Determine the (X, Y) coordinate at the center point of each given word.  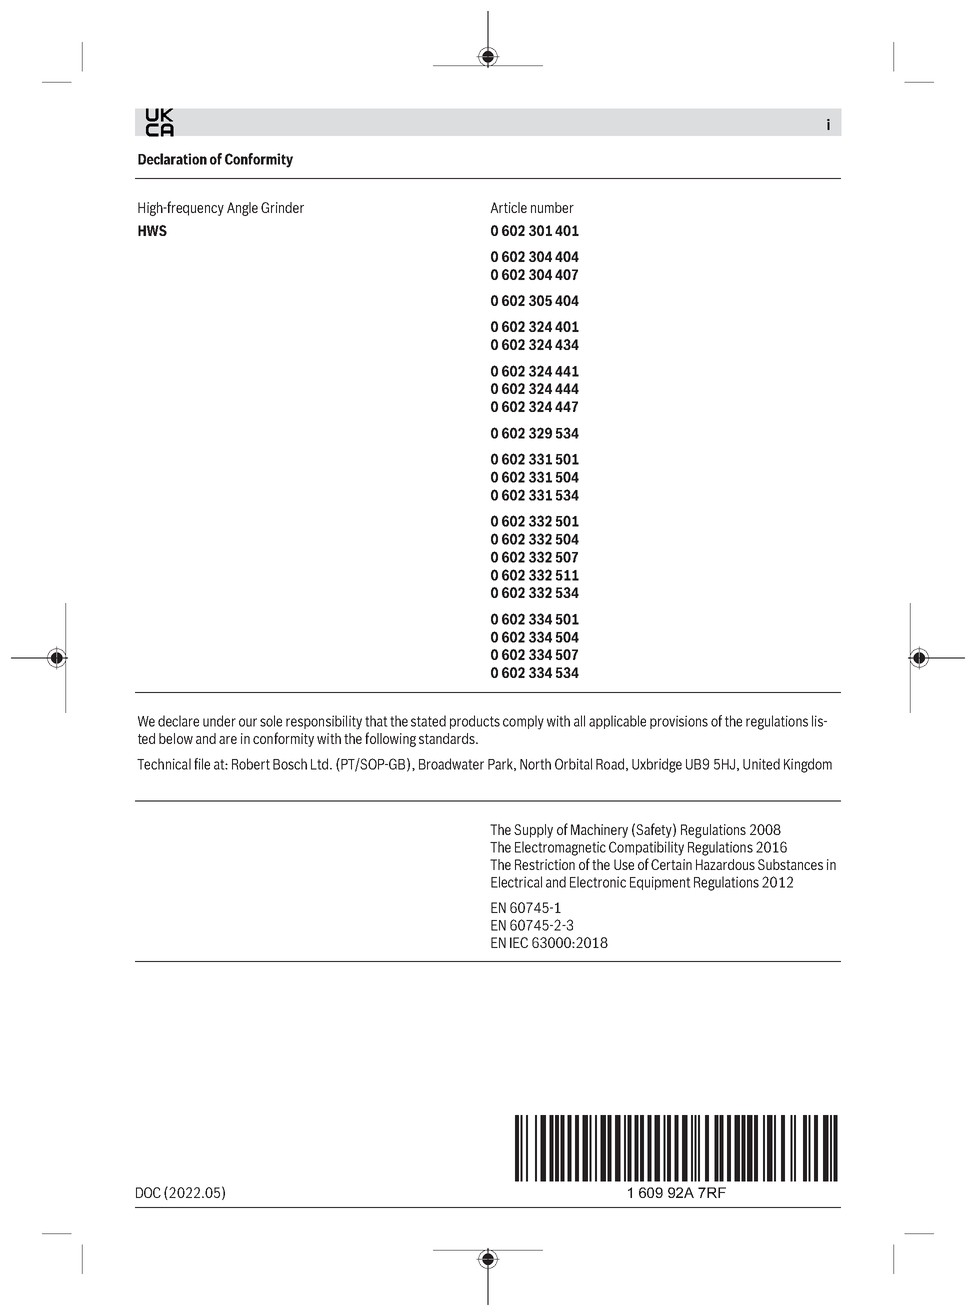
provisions (679, 722)
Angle (242, 209)
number (552, 207)
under (219, 721)
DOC (148, 1192)
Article (508, 207)
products (475, 722)
